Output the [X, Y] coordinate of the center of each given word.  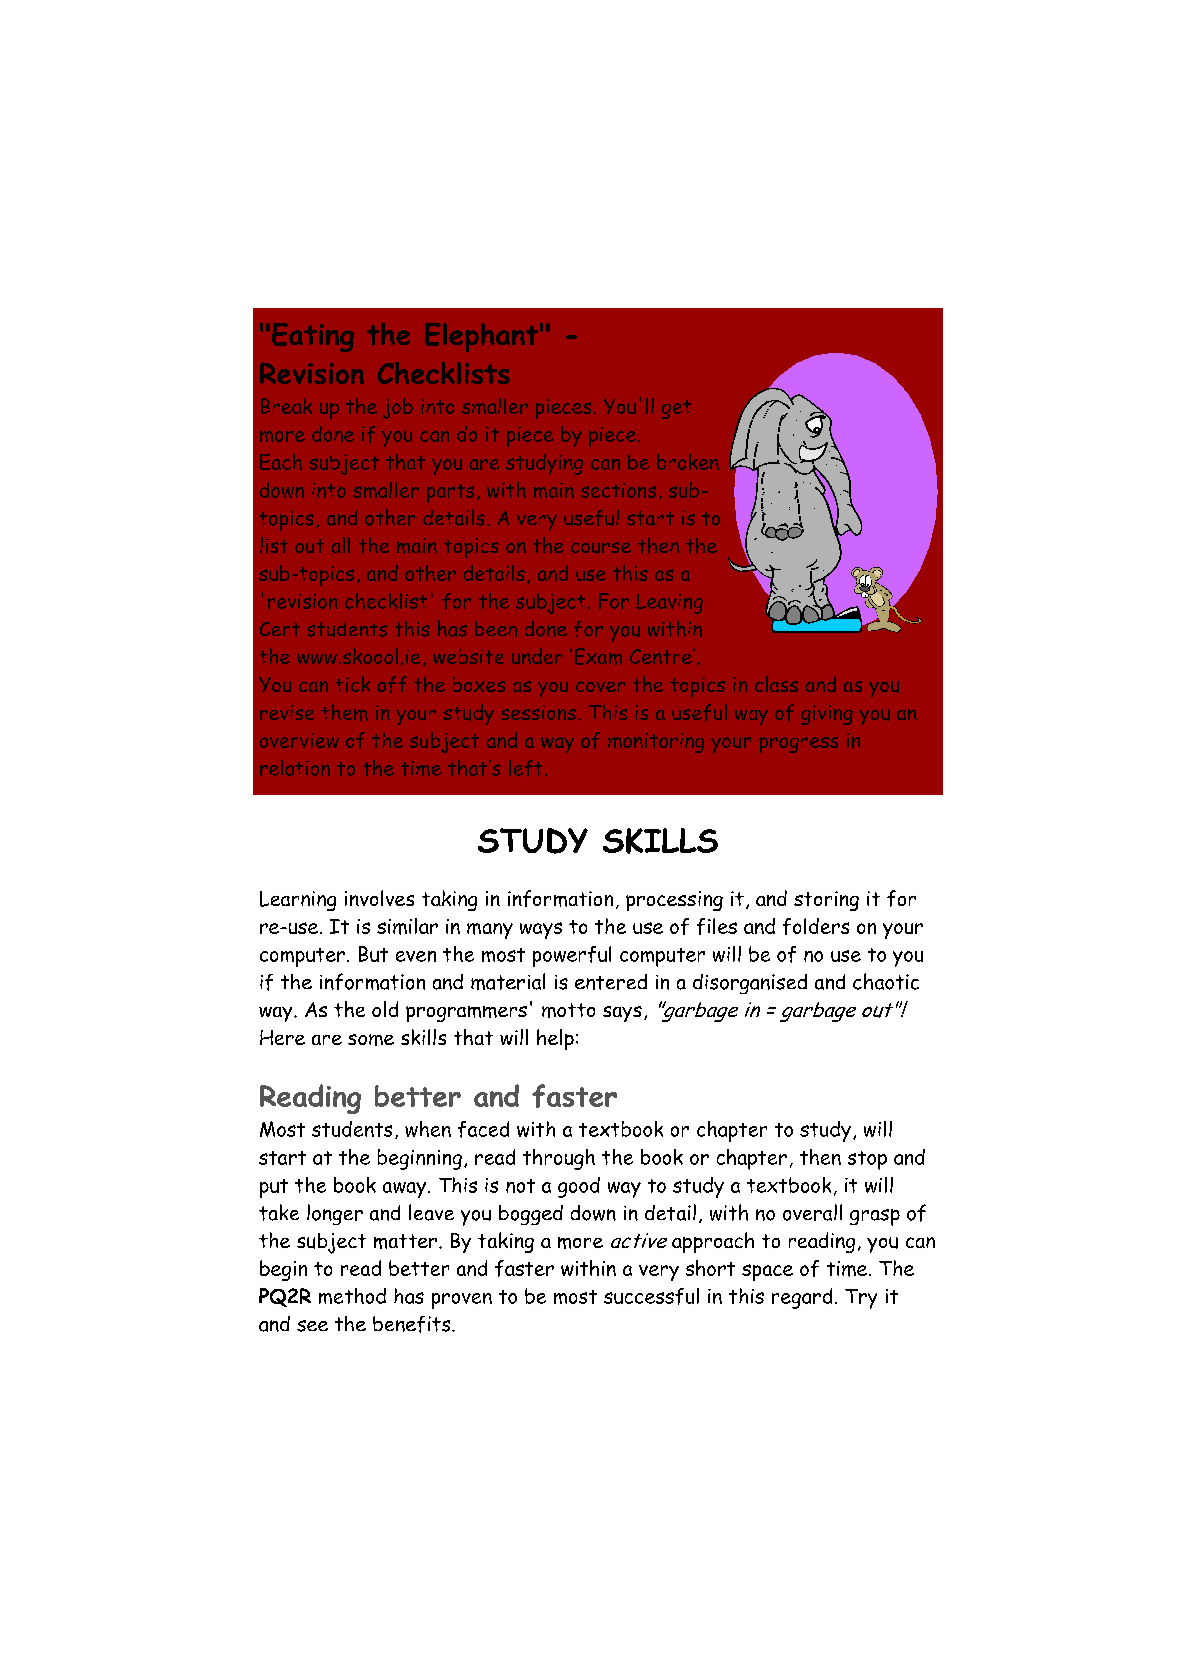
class [776, 684]
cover [600, 686]
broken [688, 462]
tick [352, 684]
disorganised [750, 984]
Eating [313, 337]
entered [611, 982]
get [677, 409]
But [373, 954]
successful [651, 1296]
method [352, 1296]
